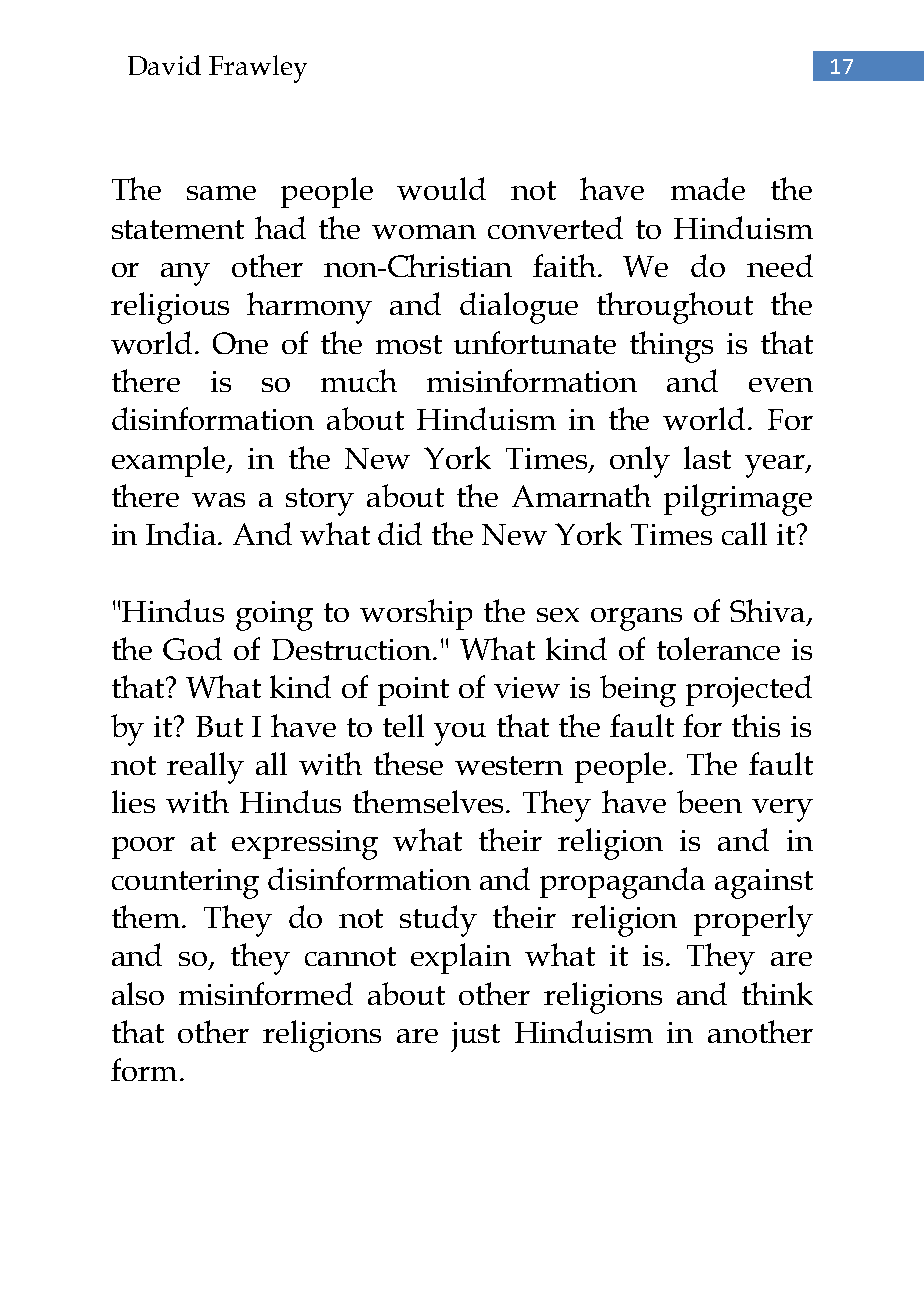  Describe the element at coordinates (219, 726) in the screenshot. I see `But` at that location.
